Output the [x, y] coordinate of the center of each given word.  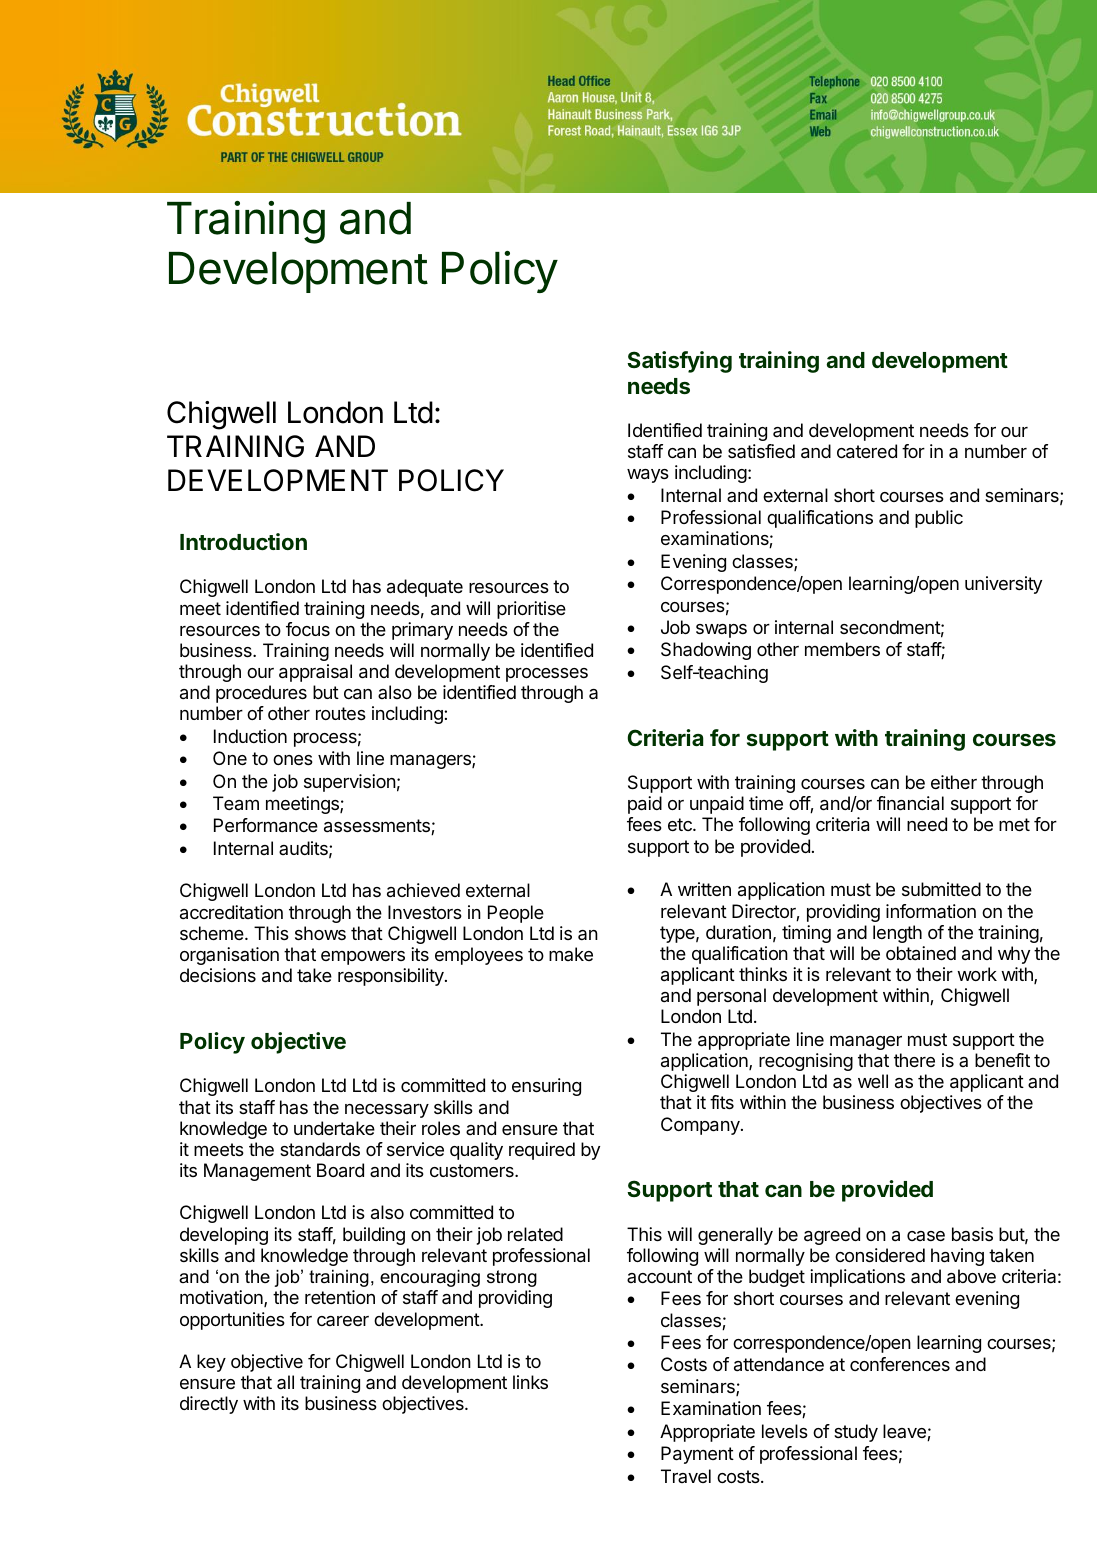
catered [867, 451]
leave [905, 1432]
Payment [697, 1455]
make [571, 954]
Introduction [243, 541]
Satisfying [679, 362]
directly [209, 1405]
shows [320, 933]
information [931, 911]
